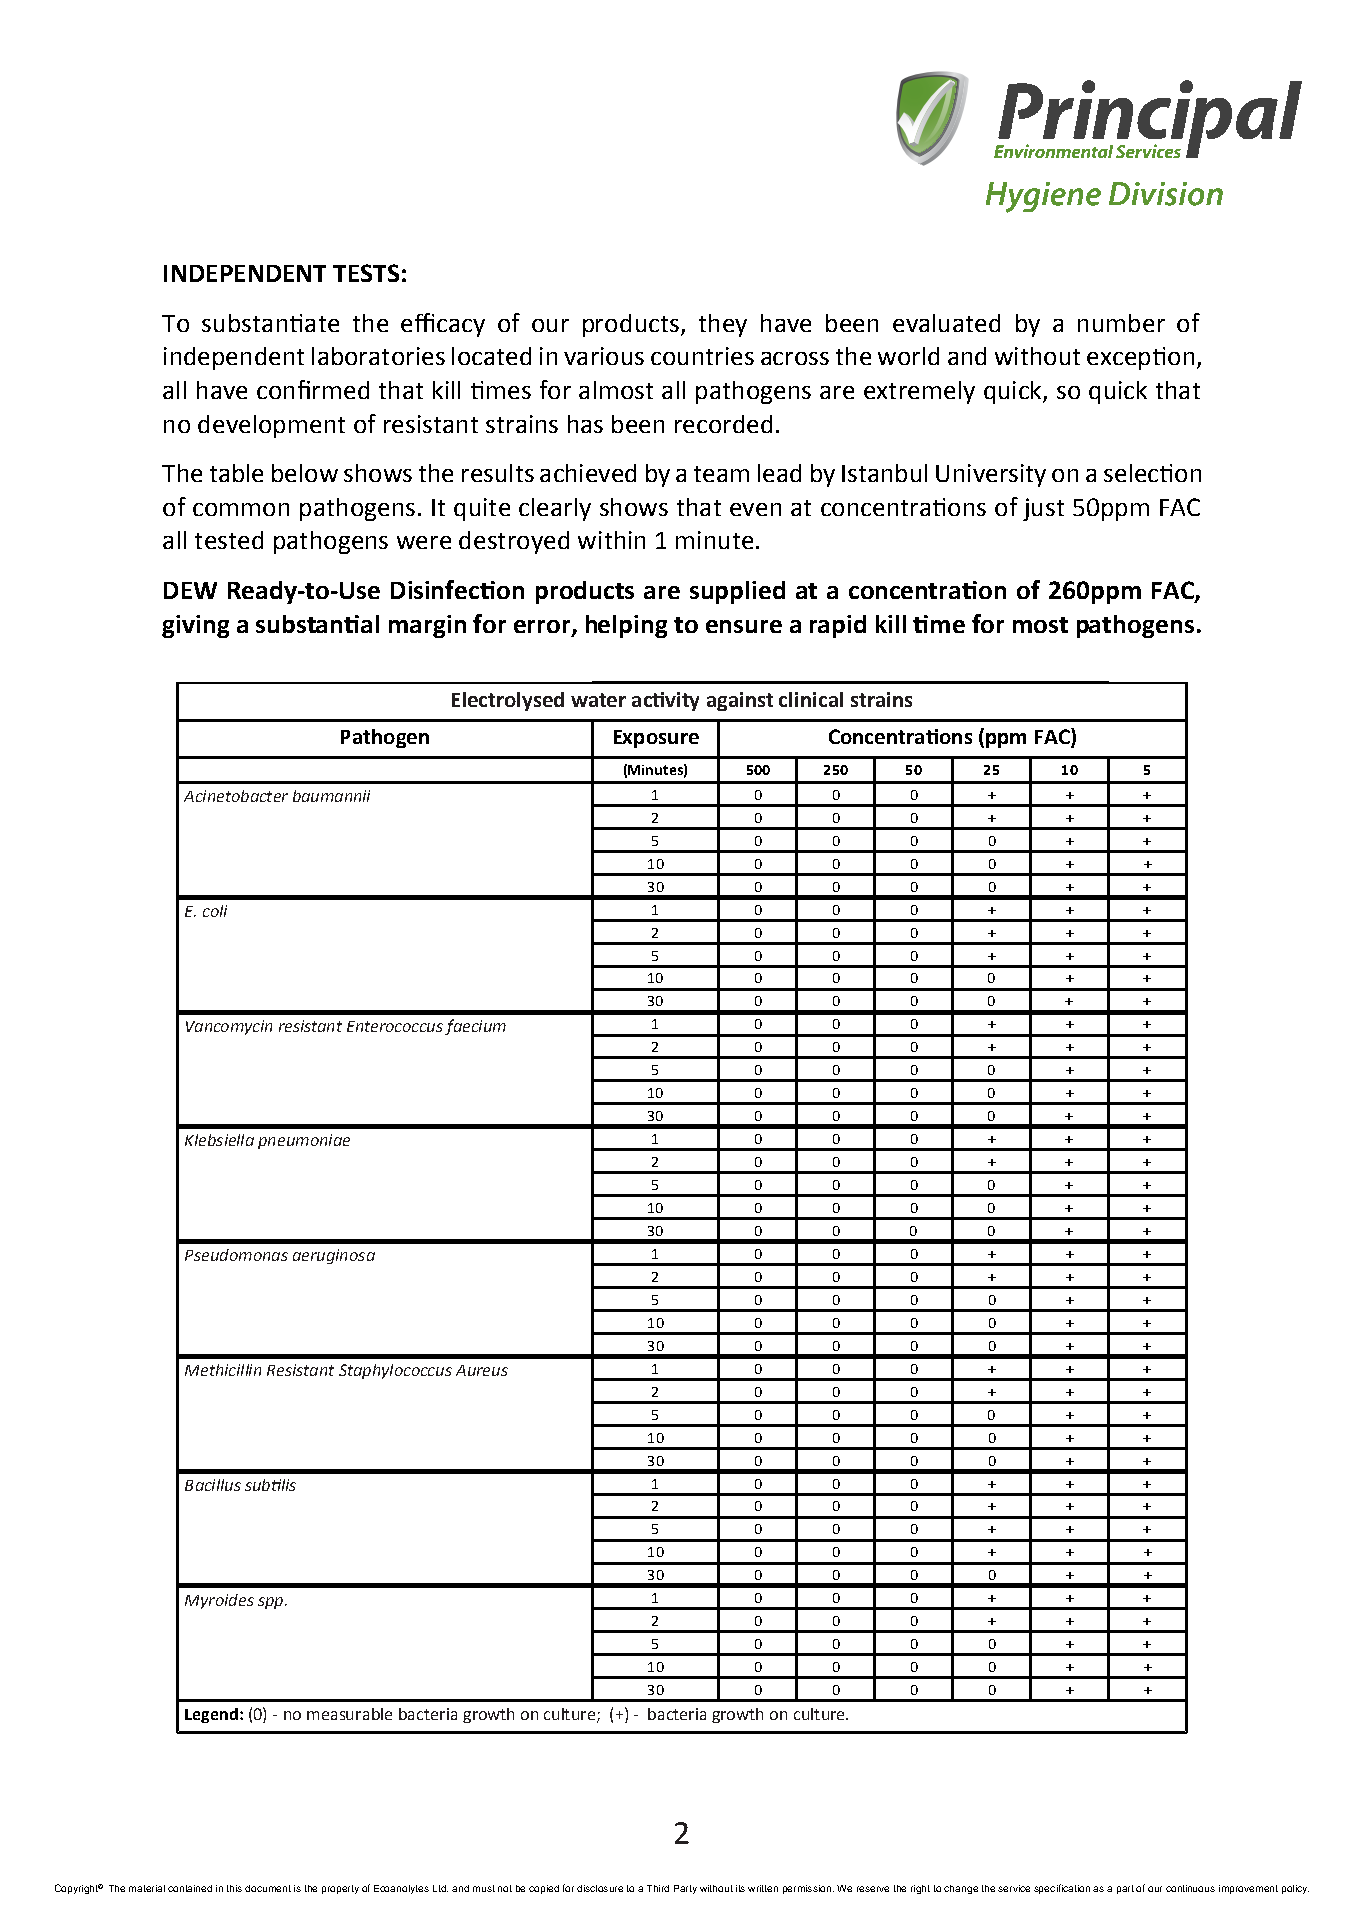 The image size is (1364, 1929). I want to click on document, so click(268, 1888).
